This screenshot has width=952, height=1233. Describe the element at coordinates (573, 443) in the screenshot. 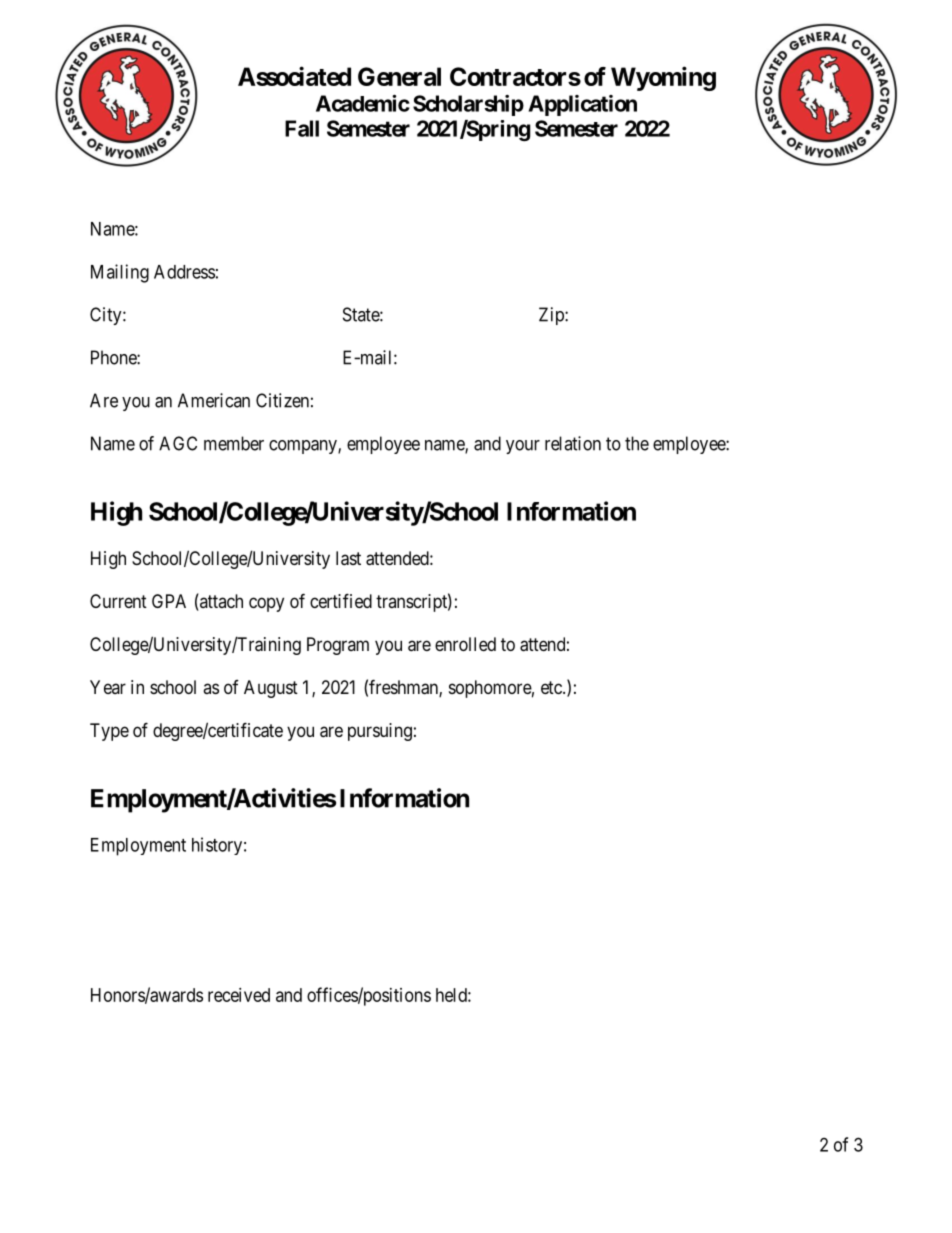

I see `relation` at that location.
